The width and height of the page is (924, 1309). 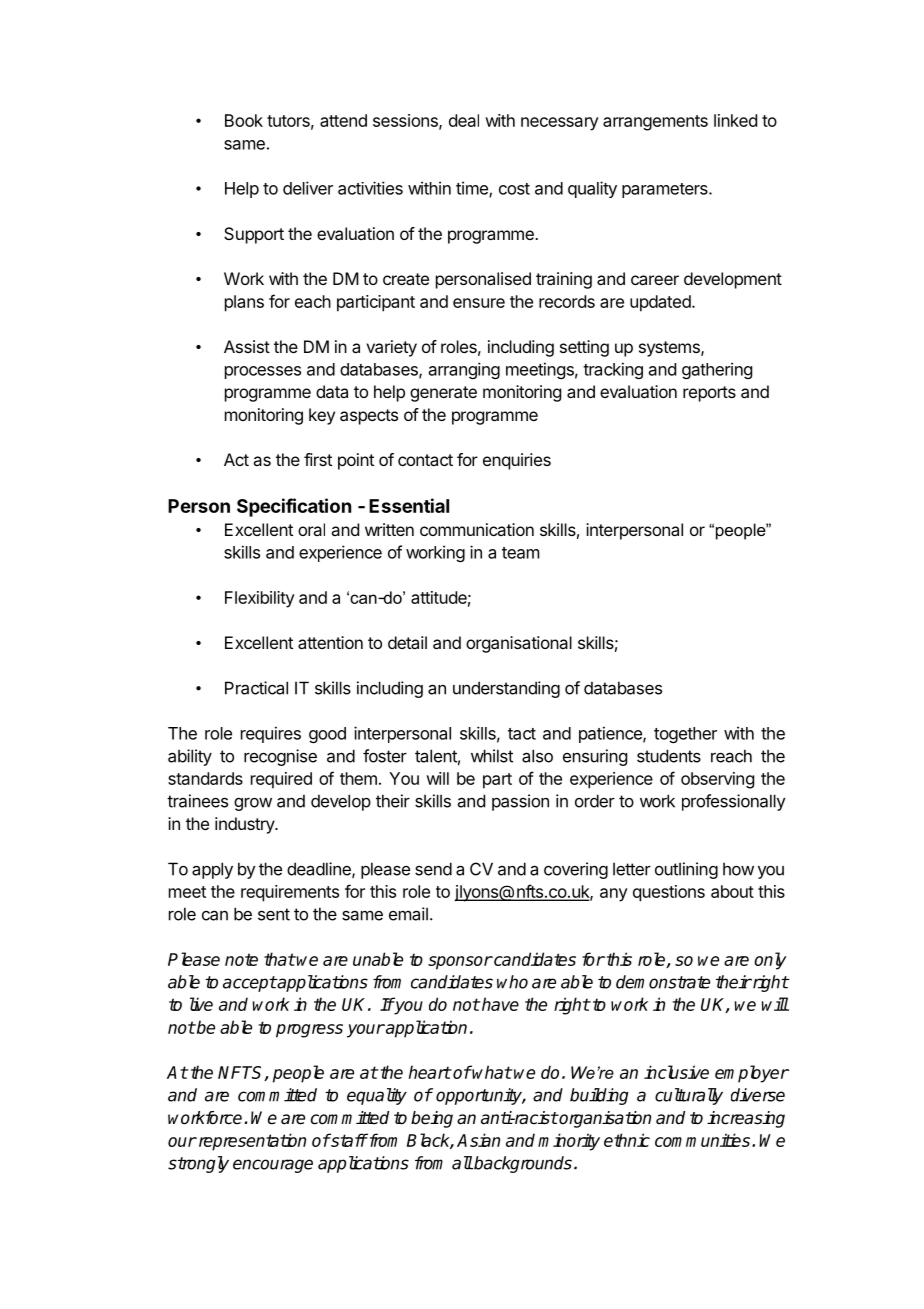 What do you see at coordinates (517, 461) in the page?
I see `enquiries` at bounding box center [517, 461].
